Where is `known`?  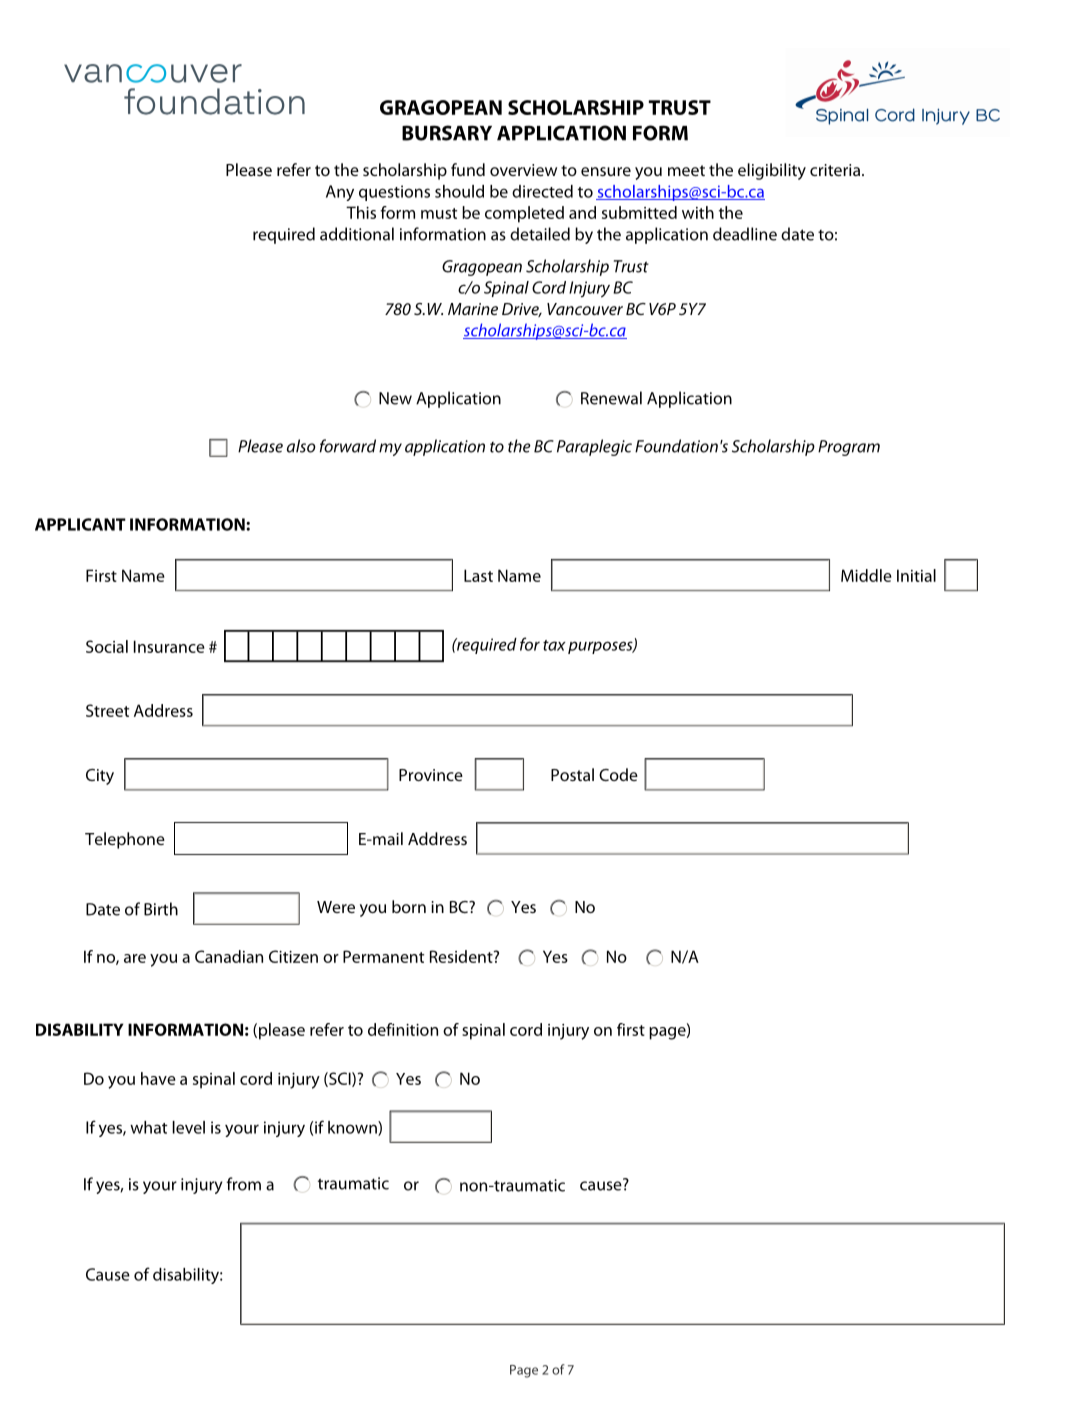
known is located at coordinates (353, 1128).
